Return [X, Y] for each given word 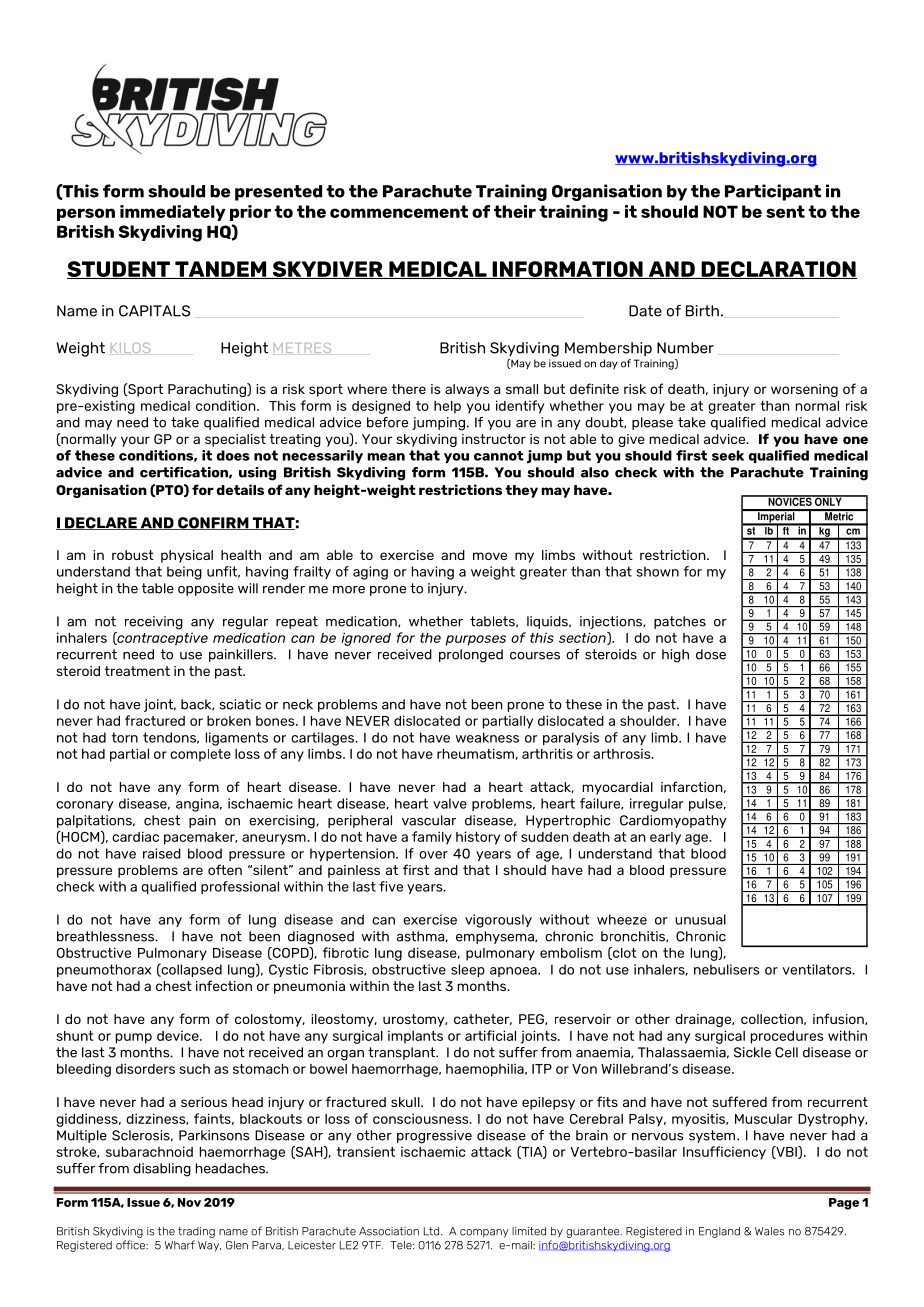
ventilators [818, 969]
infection [224, 985]
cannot [499, 456]
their [515, 211]
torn [125, 737]
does [233, 455]
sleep [468, 970]
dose [711, 654]
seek [728, 455]
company [484, 1233]
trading [196, 1232]
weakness [487, 737]
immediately [173, 213]
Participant [773, 192]
